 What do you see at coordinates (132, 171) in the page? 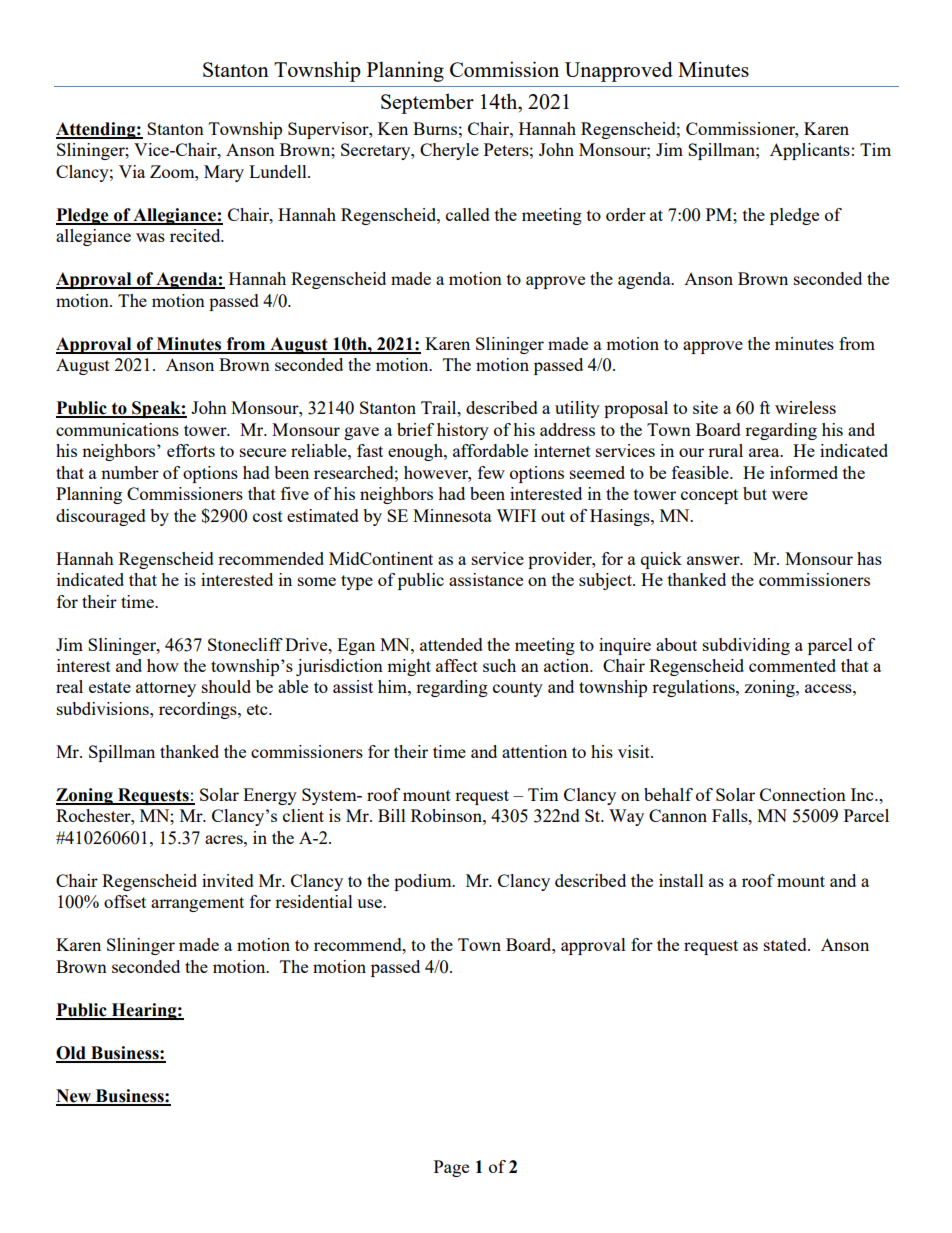
I see `Via` at bounding box center [132, 171].
